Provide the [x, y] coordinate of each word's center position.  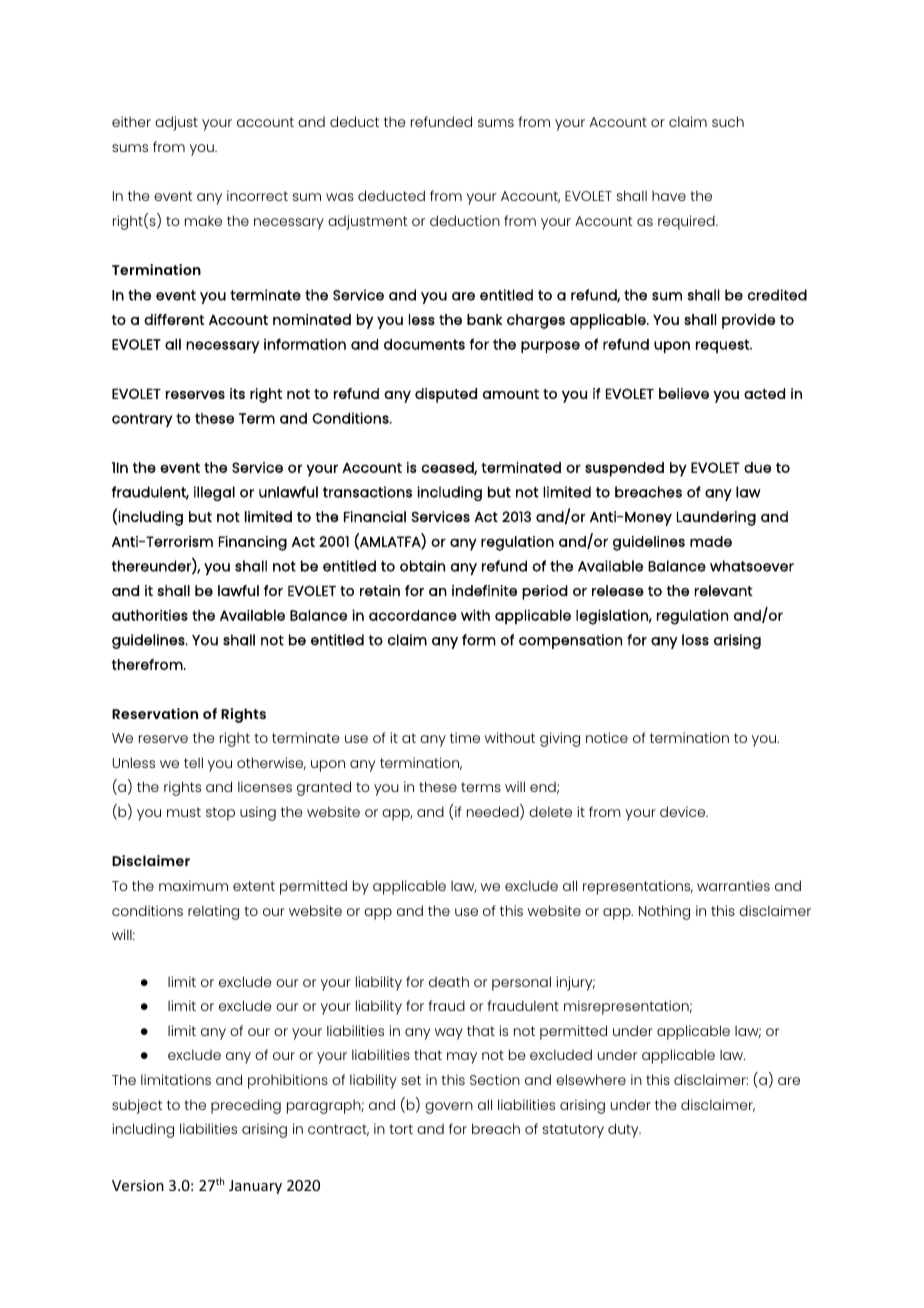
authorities [150, 615]
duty [624, 1130]
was [340, 197]
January [255, 1187]
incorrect [257, 195]
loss [695, 640]
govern [449, 1108]
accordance [413, 615]
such [728, 121]
